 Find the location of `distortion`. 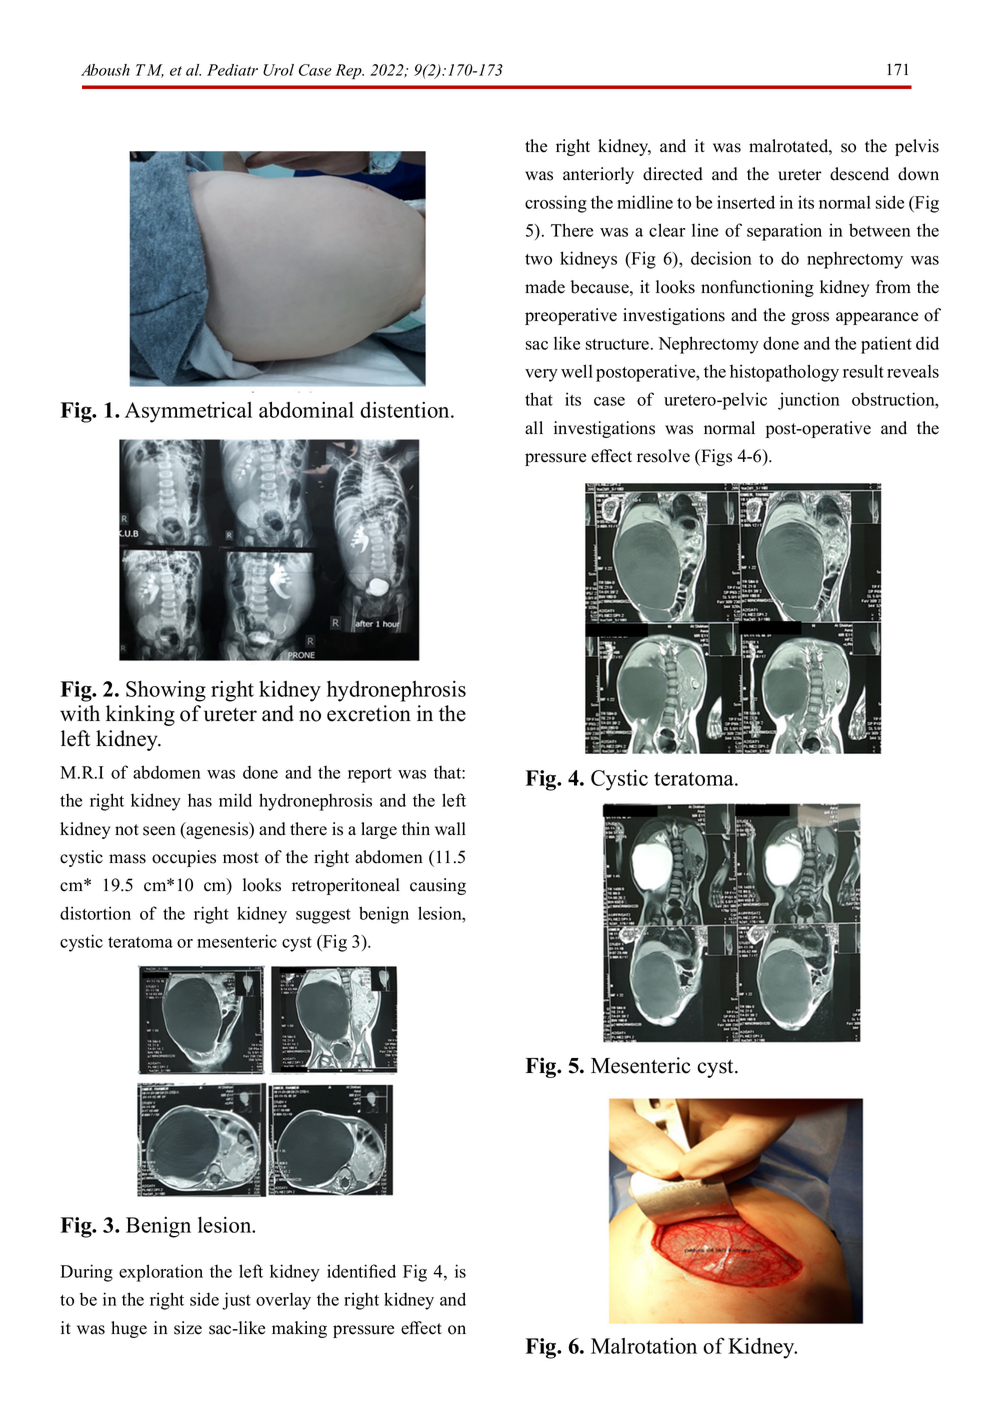

distortion is located at coordinates (95, 913).
